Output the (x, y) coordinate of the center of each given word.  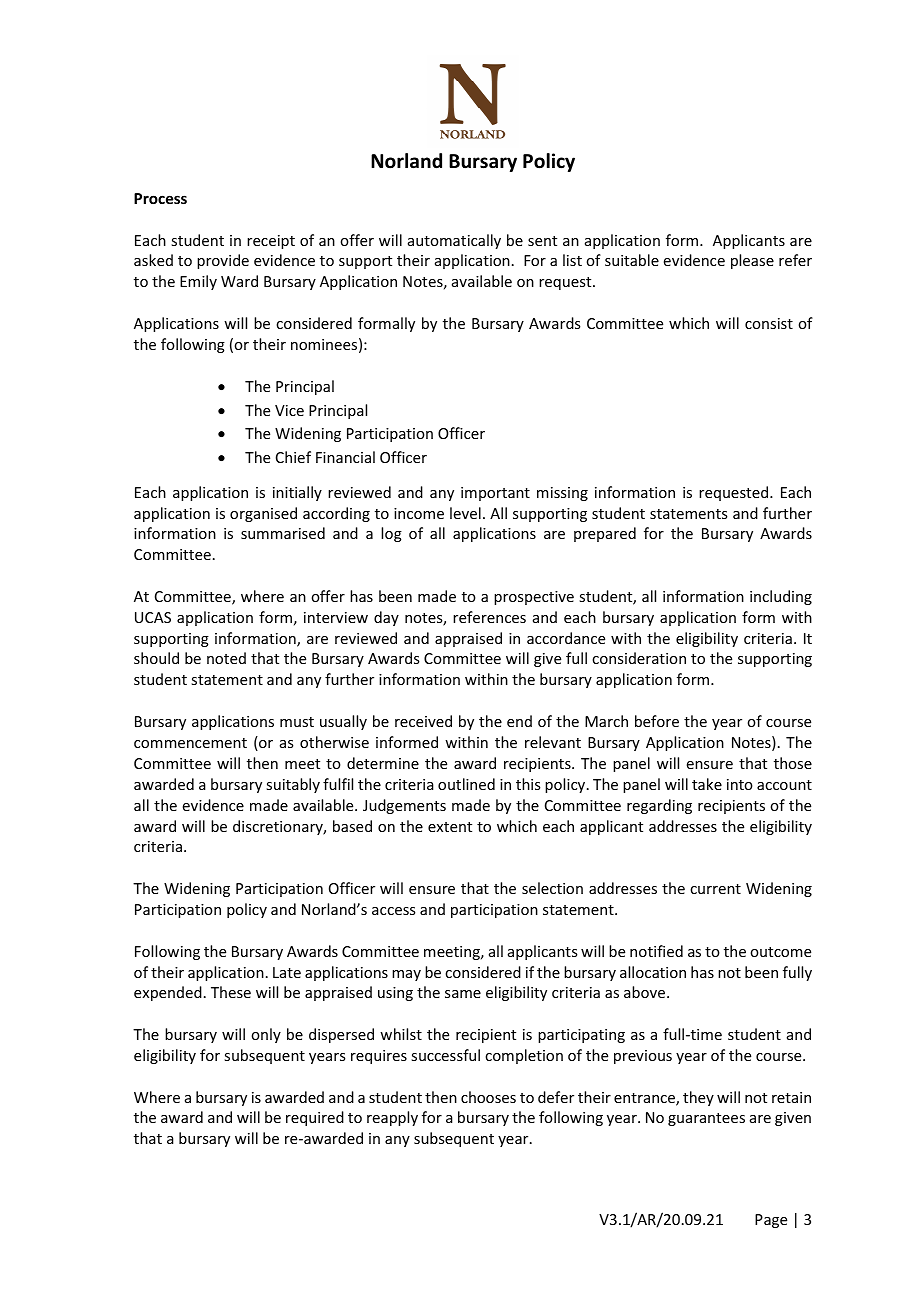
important (495, 494)
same (463, 994)
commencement (190, 743)
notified (656, 951)
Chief (293, 457)
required (315, 1118)
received (423, 721)
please (752, 261)
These (231, 992)
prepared (605, 534)
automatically (454, 241)
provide (223, 261)
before (657, 721)
